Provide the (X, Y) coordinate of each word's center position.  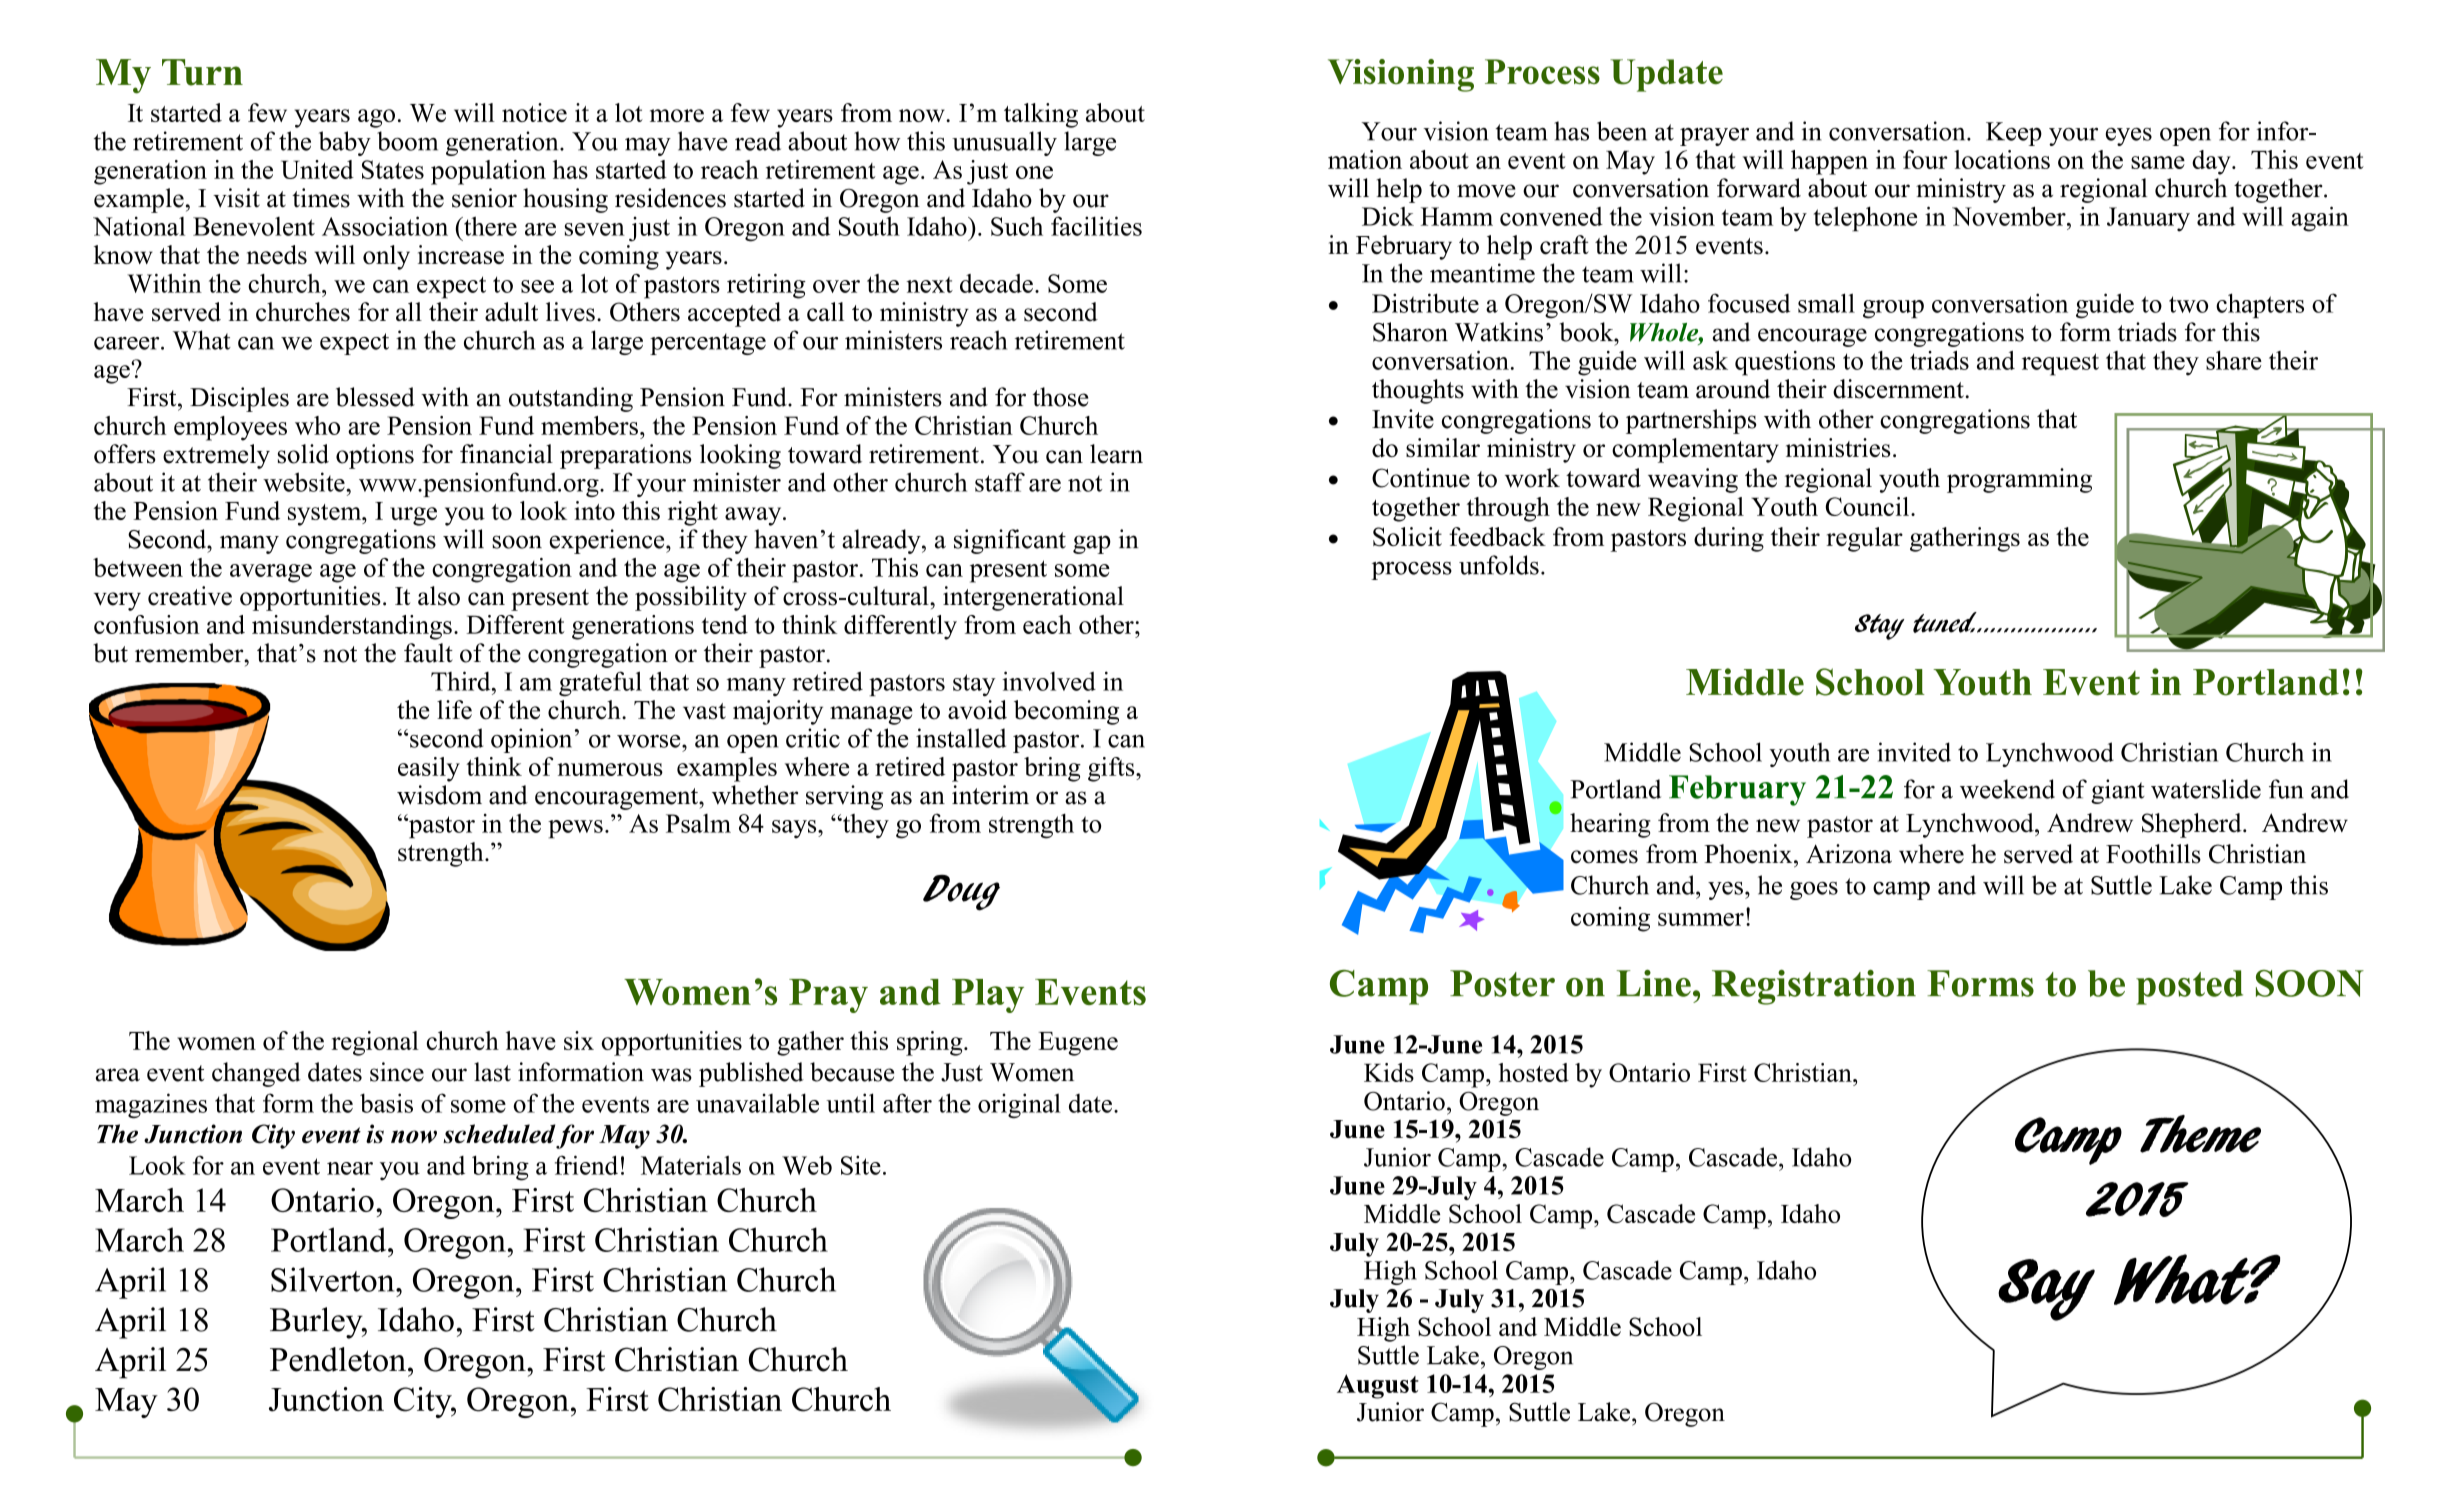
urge (413, 516)
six (579, 1040)
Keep (2014, 134)
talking (1041, 115)
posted (2189, 987)
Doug (961, 893)
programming (2019, 480)
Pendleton (338, 1359)
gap (1092, 544)
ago (376, 118)
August (1378, 1386)
